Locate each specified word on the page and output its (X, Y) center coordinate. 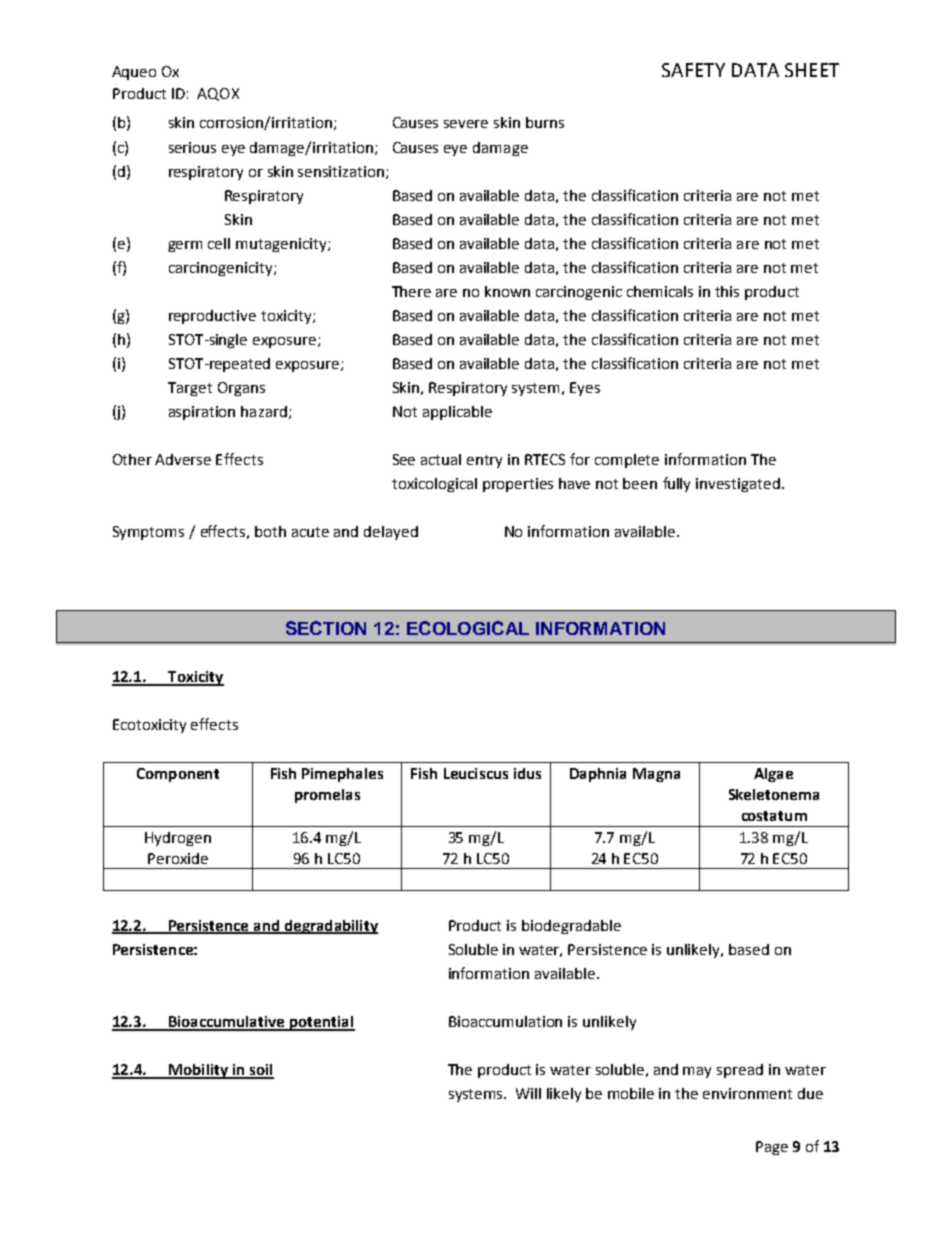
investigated (738, 485)
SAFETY (693, 70)
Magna (656, 775)
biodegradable (571, 927)
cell (219, 243)
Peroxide (178, 858)
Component (178, 775)
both (270, 531)
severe (466, 124)
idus (527, 773)
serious (192, 147)
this (727, 291)
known (507, 291)
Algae (773, 775)
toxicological (434, 485)
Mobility (198, 1071)
